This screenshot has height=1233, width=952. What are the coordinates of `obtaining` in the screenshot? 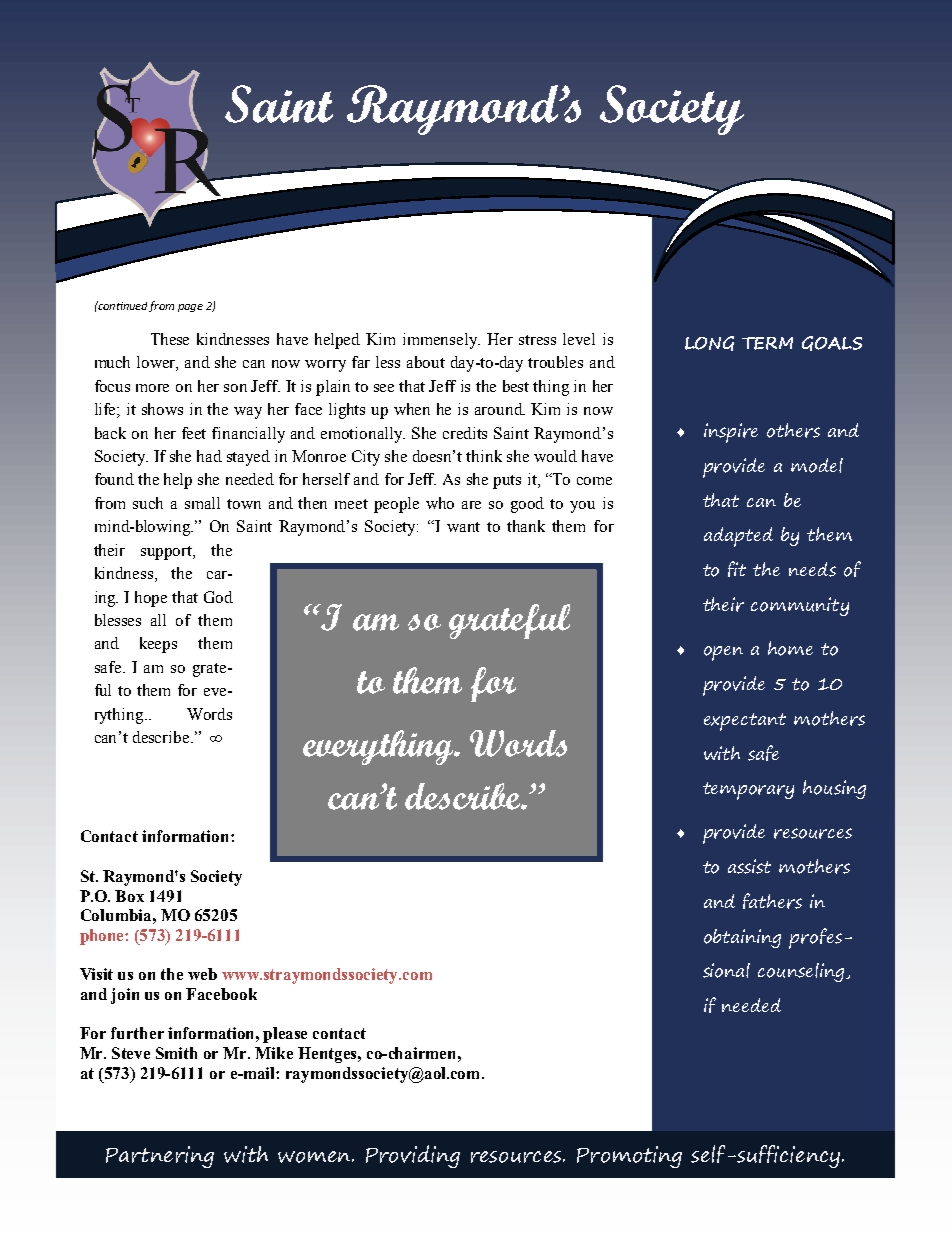 It's located at (742, 938).
